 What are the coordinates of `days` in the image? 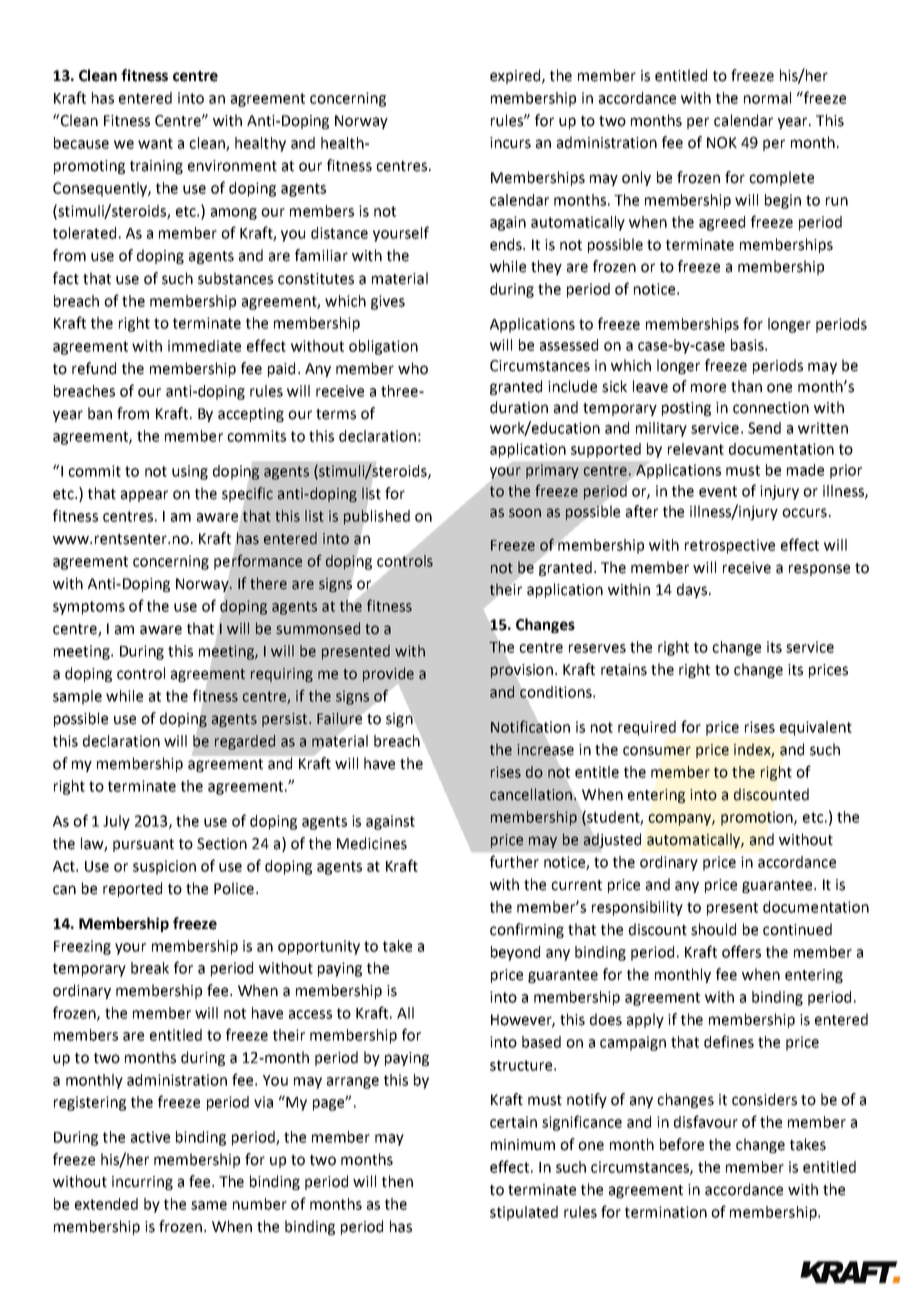 It's located at (692, 590).
